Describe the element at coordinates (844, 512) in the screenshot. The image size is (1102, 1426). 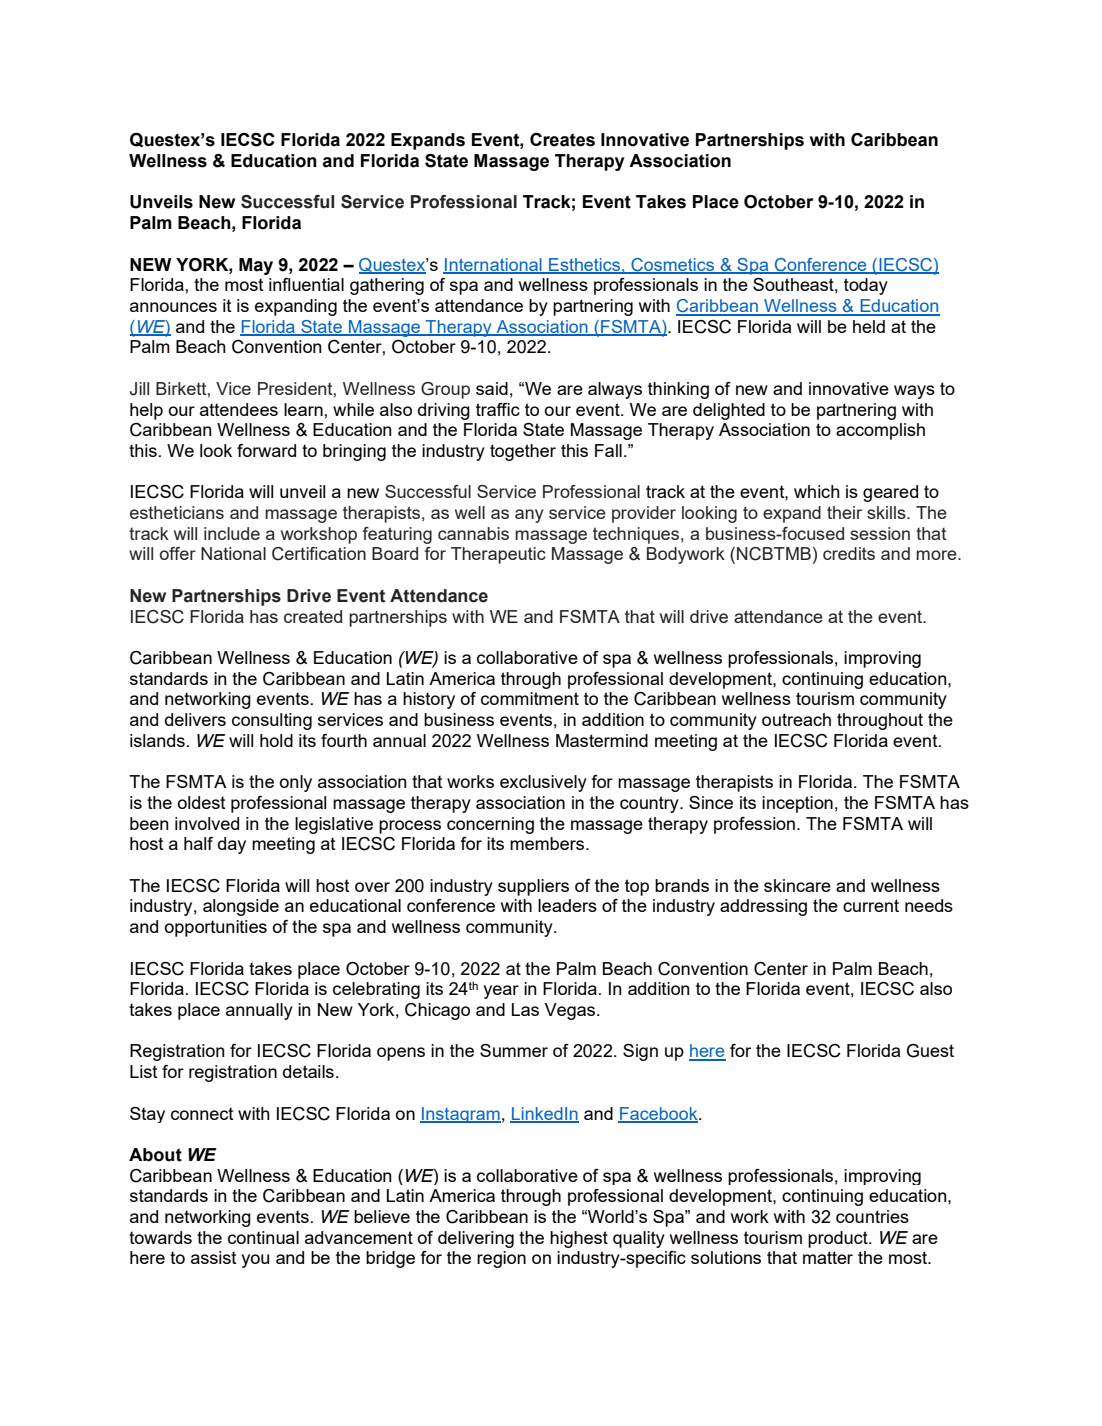
I see `their` at that location.
